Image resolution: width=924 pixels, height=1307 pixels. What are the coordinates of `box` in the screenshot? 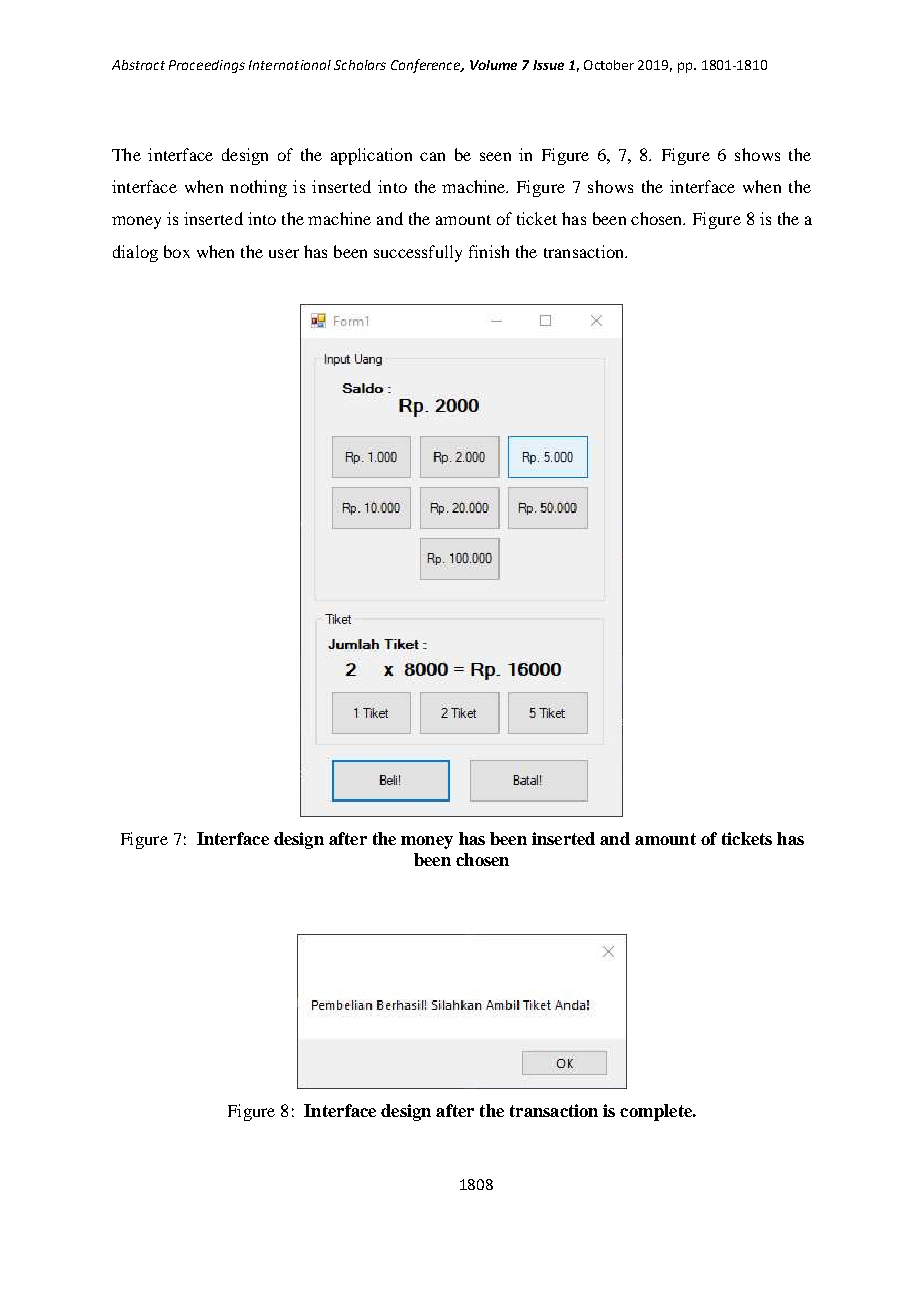 It's located at (177, 251).
